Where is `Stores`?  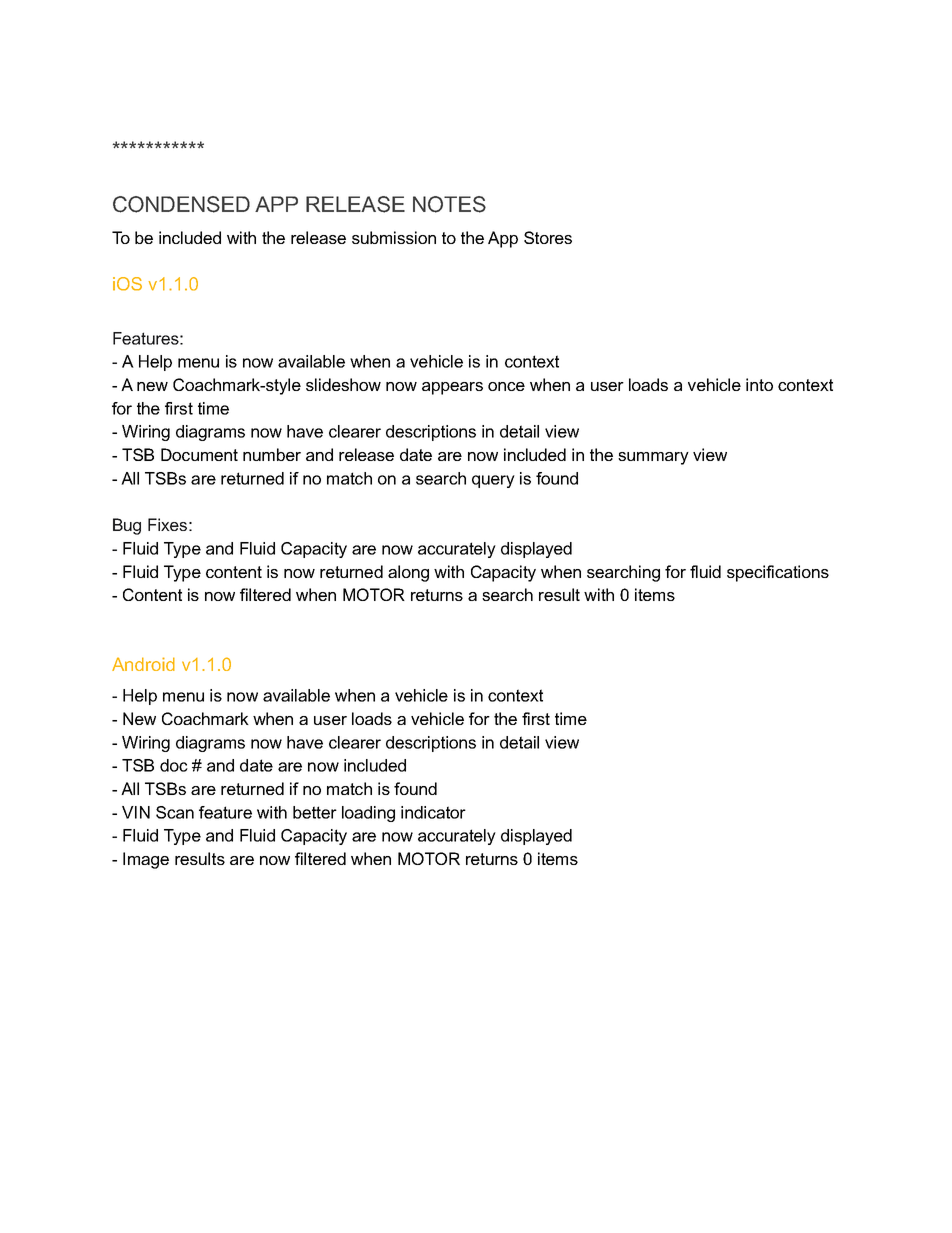 Stores is located at coordinates (548, 237).
